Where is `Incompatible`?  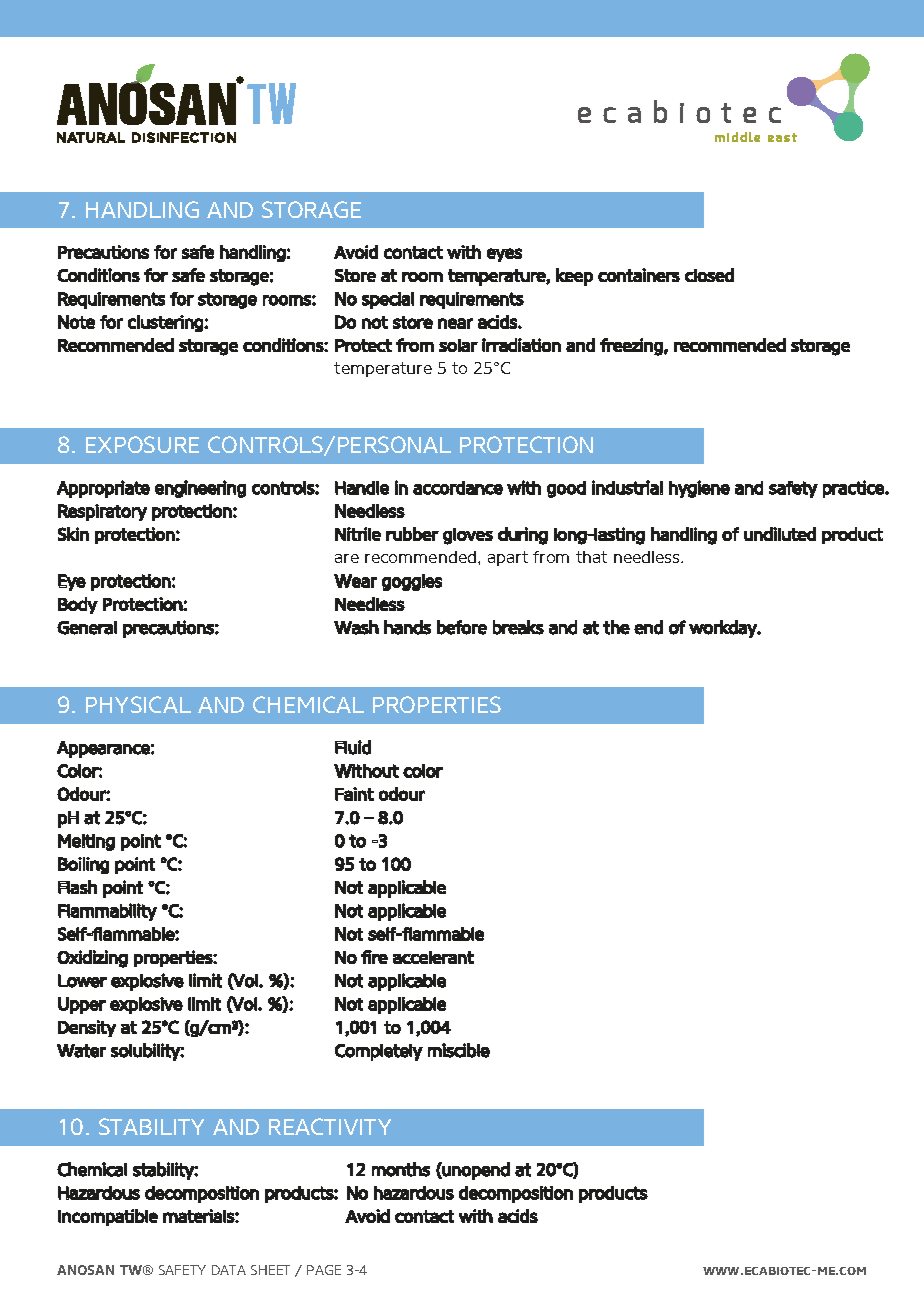 Incompatible is located at coordinates (108, 1217).
